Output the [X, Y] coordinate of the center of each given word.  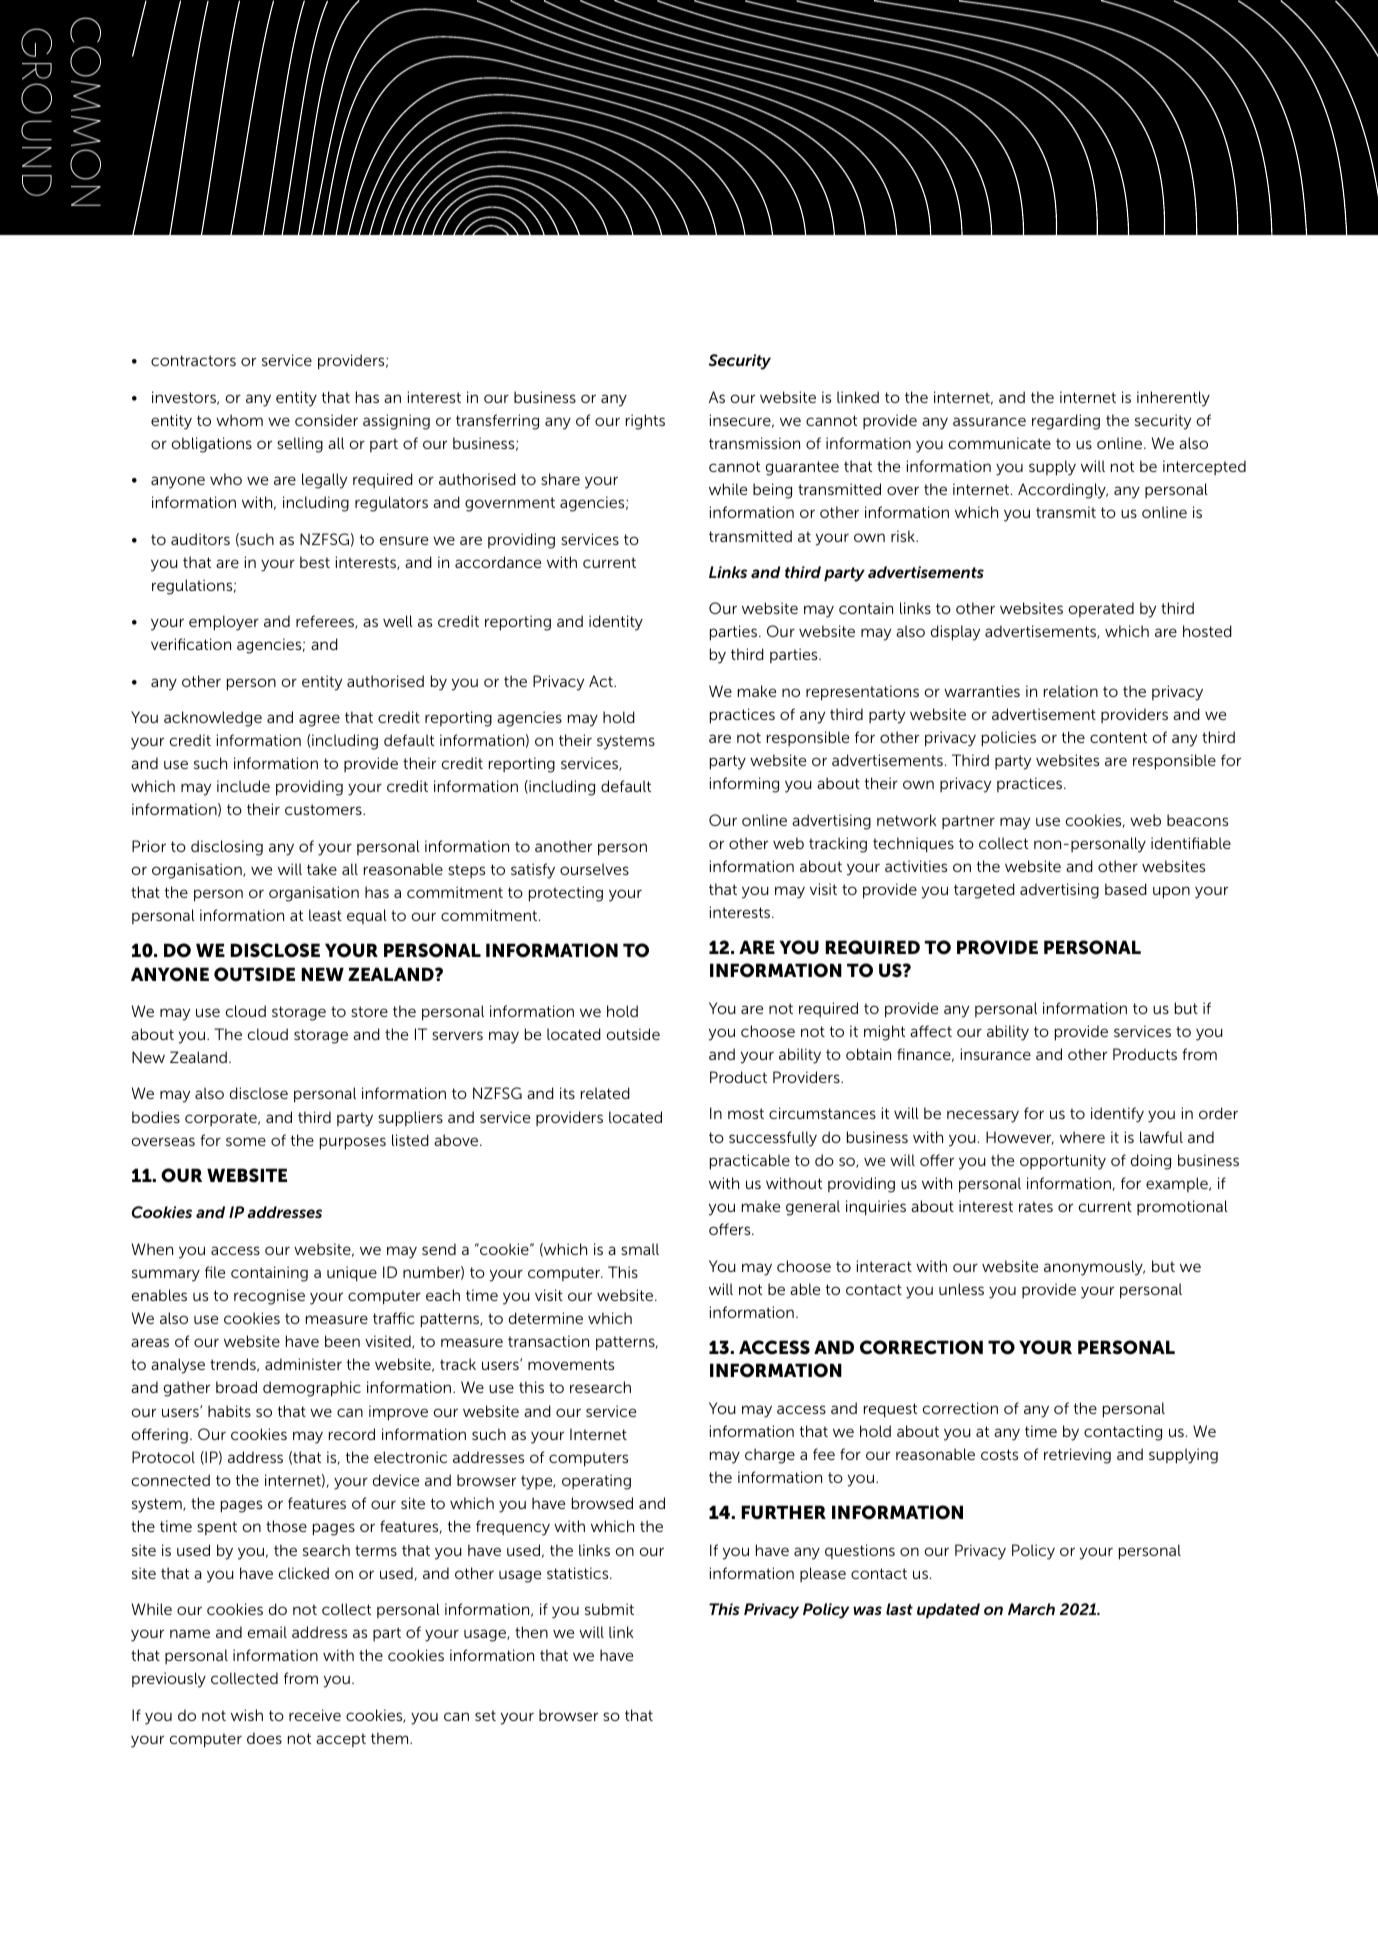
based [1126, 889]
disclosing [227, 848]
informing [744, 785]
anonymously [1094, 1268]
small [640, 1249]
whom [239, 420]
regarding [1066, 422]
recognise [269, 1297]
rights [645, 422]
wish [247, 1715]
